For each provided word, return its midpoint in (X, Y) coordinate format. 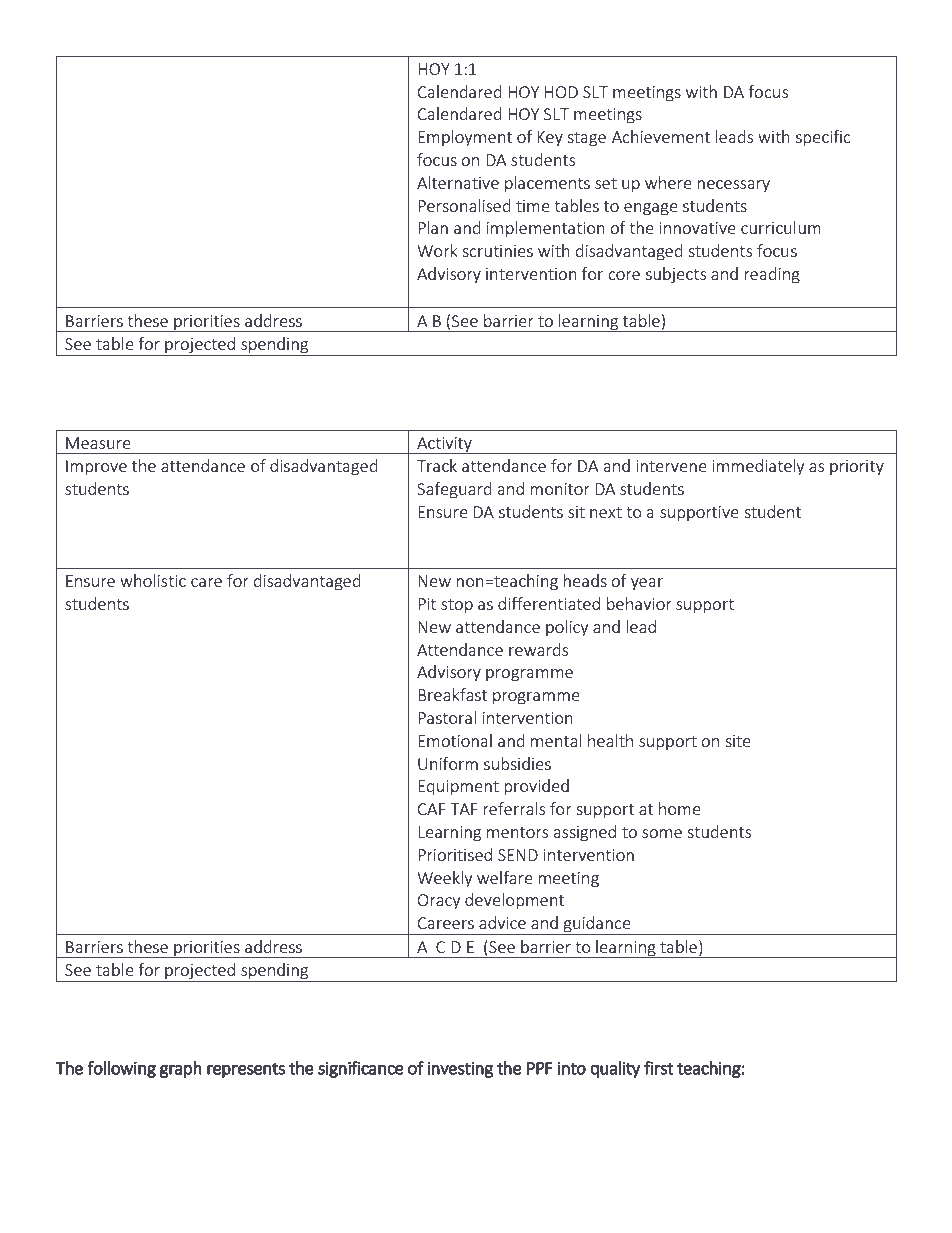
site (738, 741)
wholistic (153, 580)
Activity (444, 445)
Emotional (455, 740)
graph (181, 1069)
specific (823, 138)
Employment (465, 138)
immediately (758, 467)
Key (550, 138)
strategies (141, 406)
